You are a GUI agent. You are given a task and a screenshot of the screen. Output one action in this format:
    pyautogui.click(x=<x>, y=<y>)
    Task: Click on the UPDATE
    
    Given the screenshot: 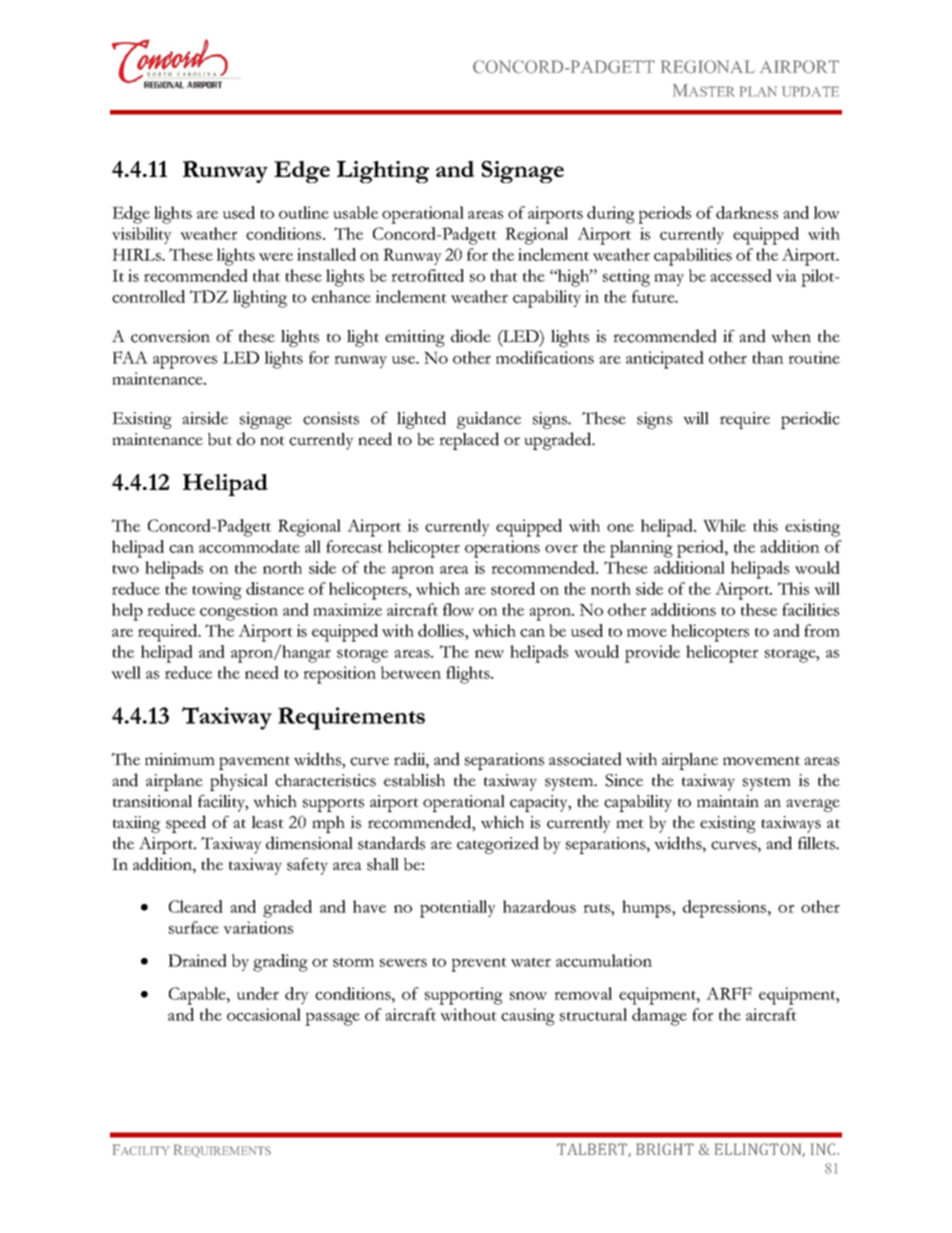 What is the action you would take?
    pyautogui.click(x=810, y=91)
